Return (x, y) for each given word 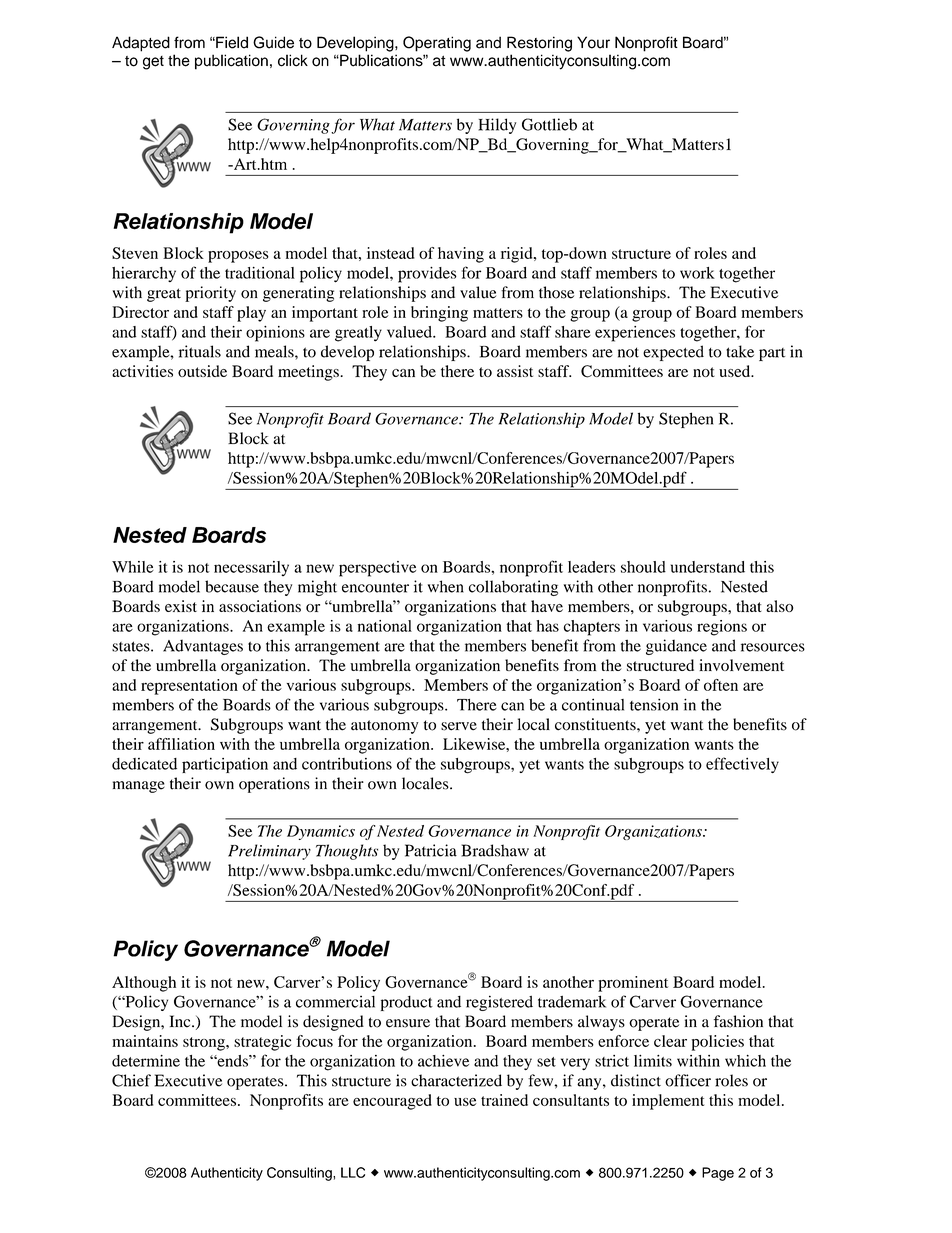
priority (210, 294)
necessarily (251, 568)
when (446, 586)
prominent (633, 984)
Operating (437, 44)
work (697, 273)
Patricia (431, 850)
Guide (273, 42)
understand (708, 567)
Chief (131, 1080)
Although (144, 984)
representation (189, 687)
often (721, 685)
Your (593, 42)
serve (459, 726)
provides (427, 275)
